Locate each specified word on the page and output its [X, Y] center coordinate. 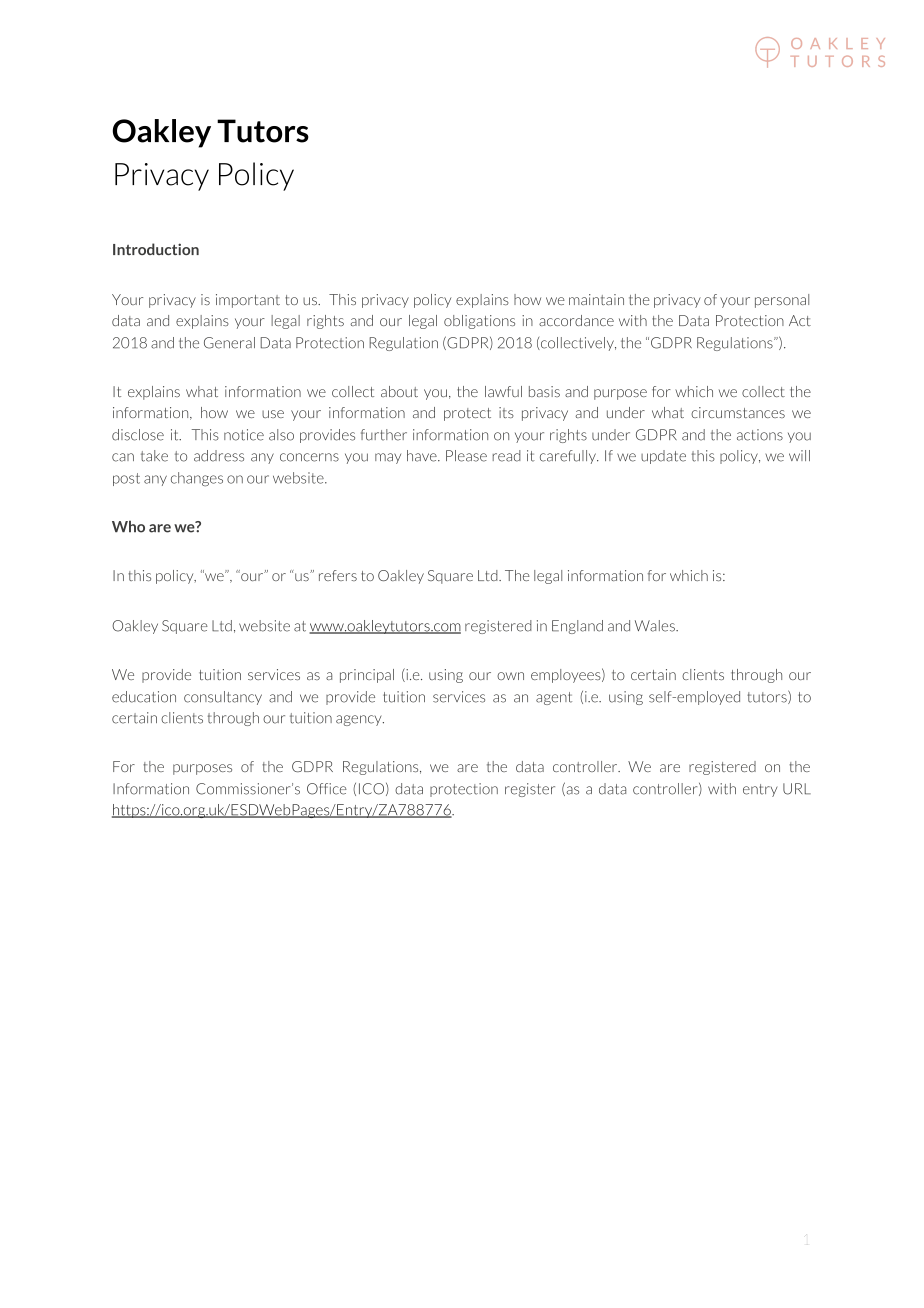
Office [327, 789]
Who [128, 526]
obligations [479, 322]
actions [760, 435]
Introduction [156, 249]
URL [797, 789]
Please [466, 456]
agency [360, 720]
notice [244, 435]
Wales [656, 626]
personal [782, 301]
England [577, 627]
